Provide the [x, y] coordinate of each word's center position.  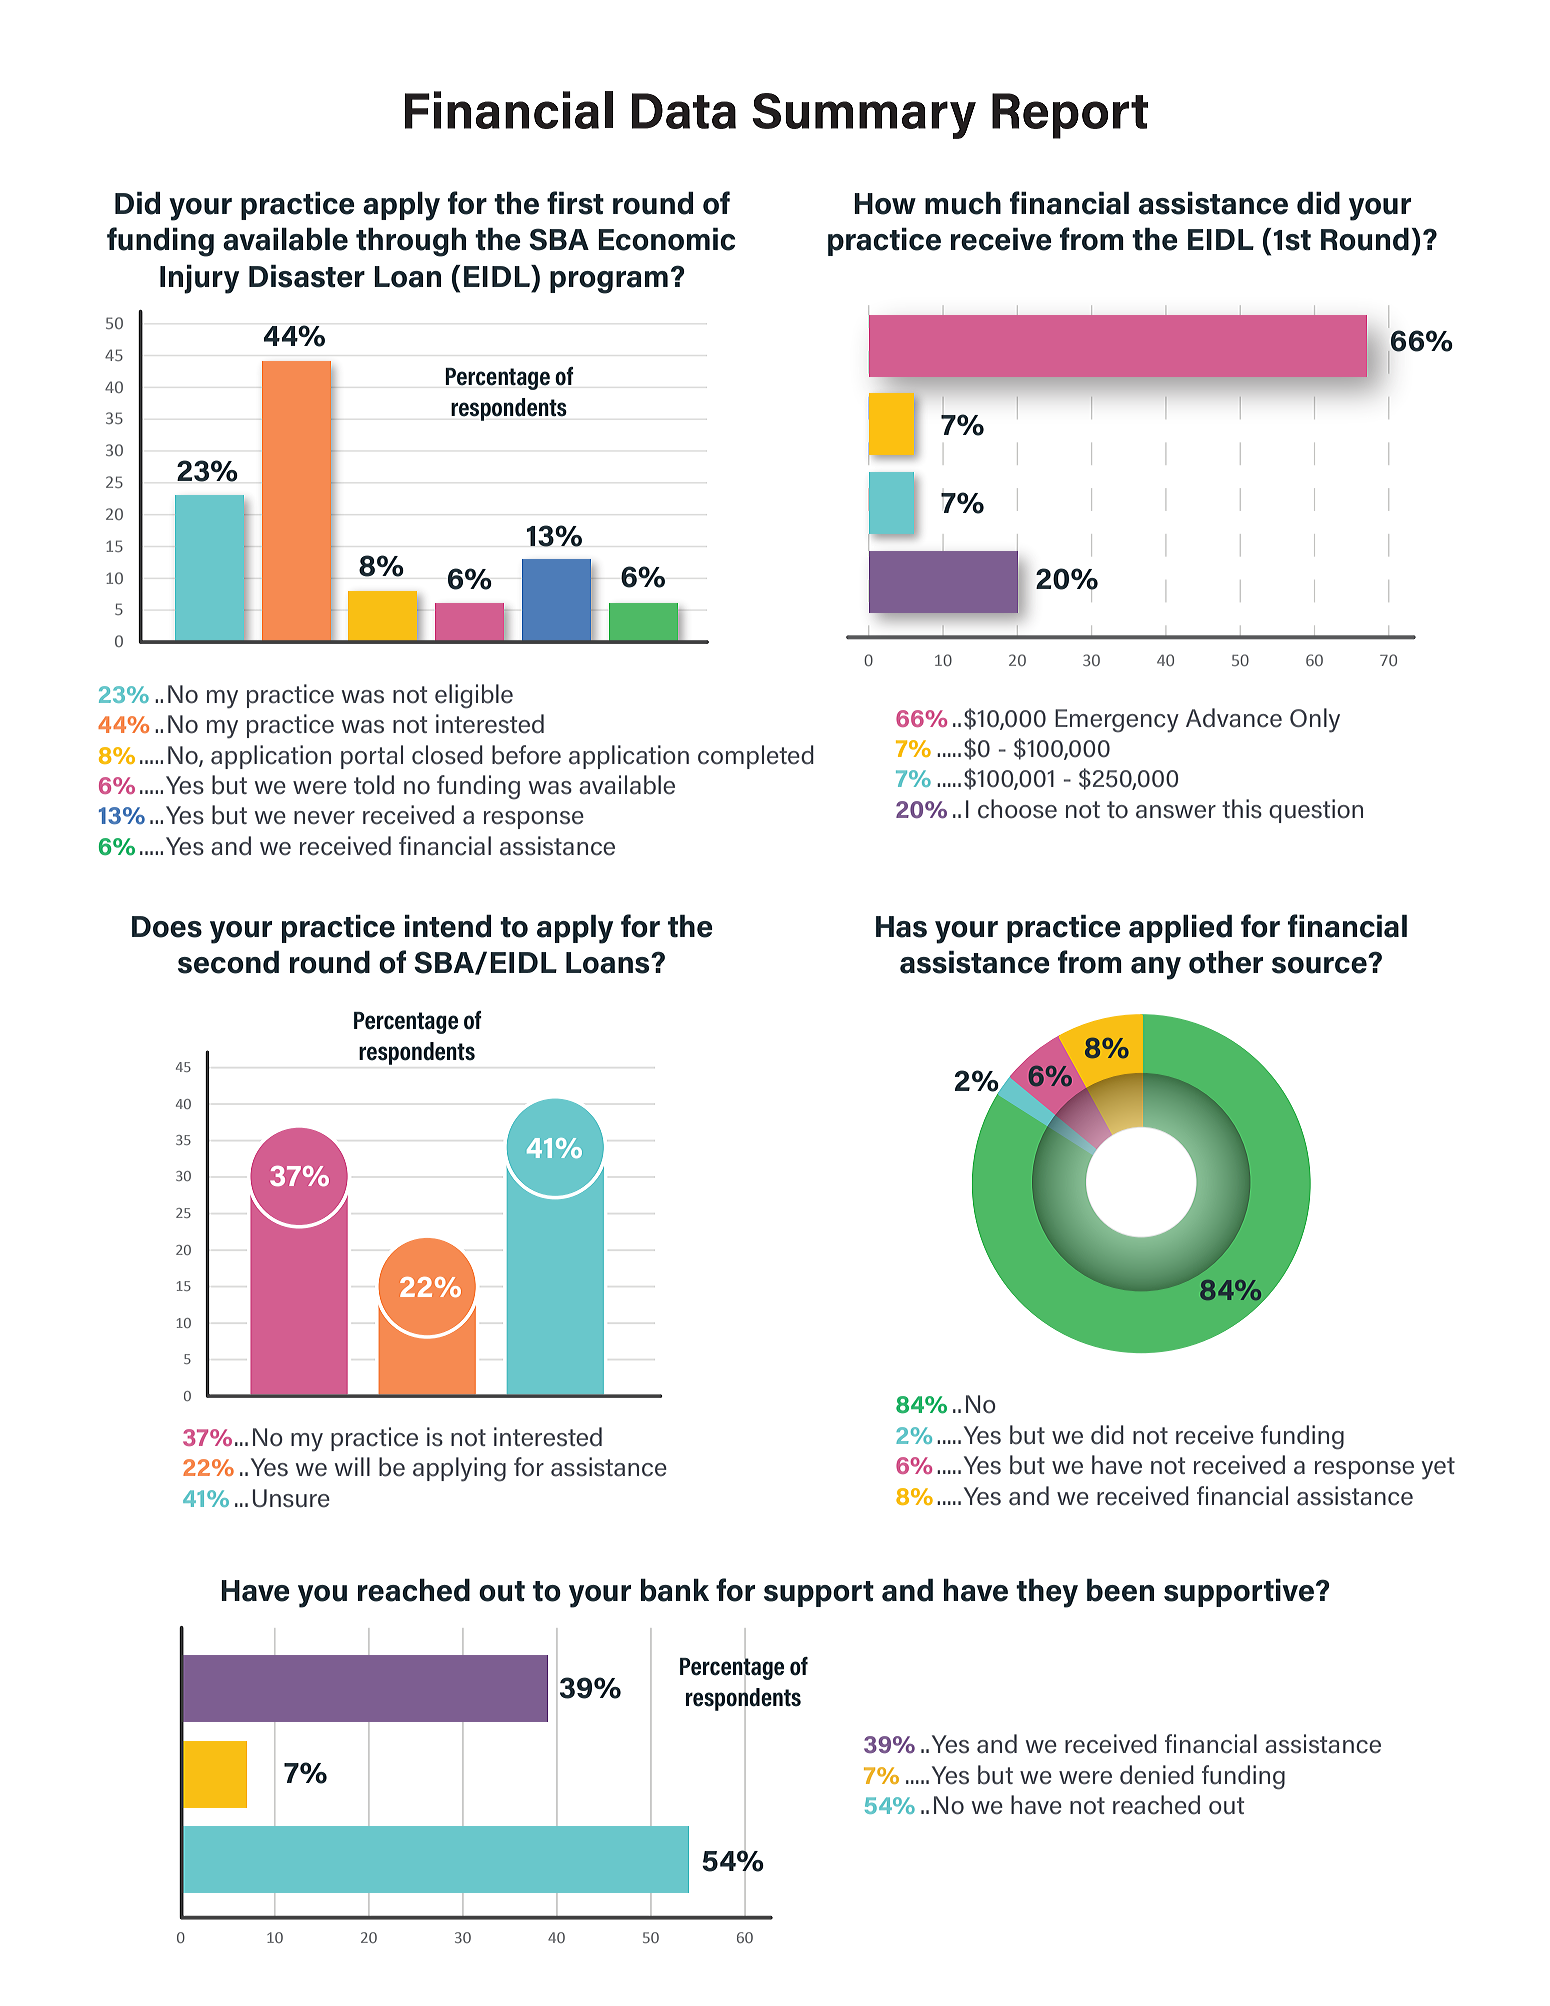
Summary [864, 116]
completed [756, 757]
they [1047, 1593]
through [411, 242]
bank [675, 1590]
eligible [474, 696]
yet [1438, 1468]
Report [1070, 116]
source [1320, 965]
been [1120, 1590]
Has [901, 927]
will [352, 1466]
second [228, 962]
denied [1157, 1775]
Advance [1234, 718]
